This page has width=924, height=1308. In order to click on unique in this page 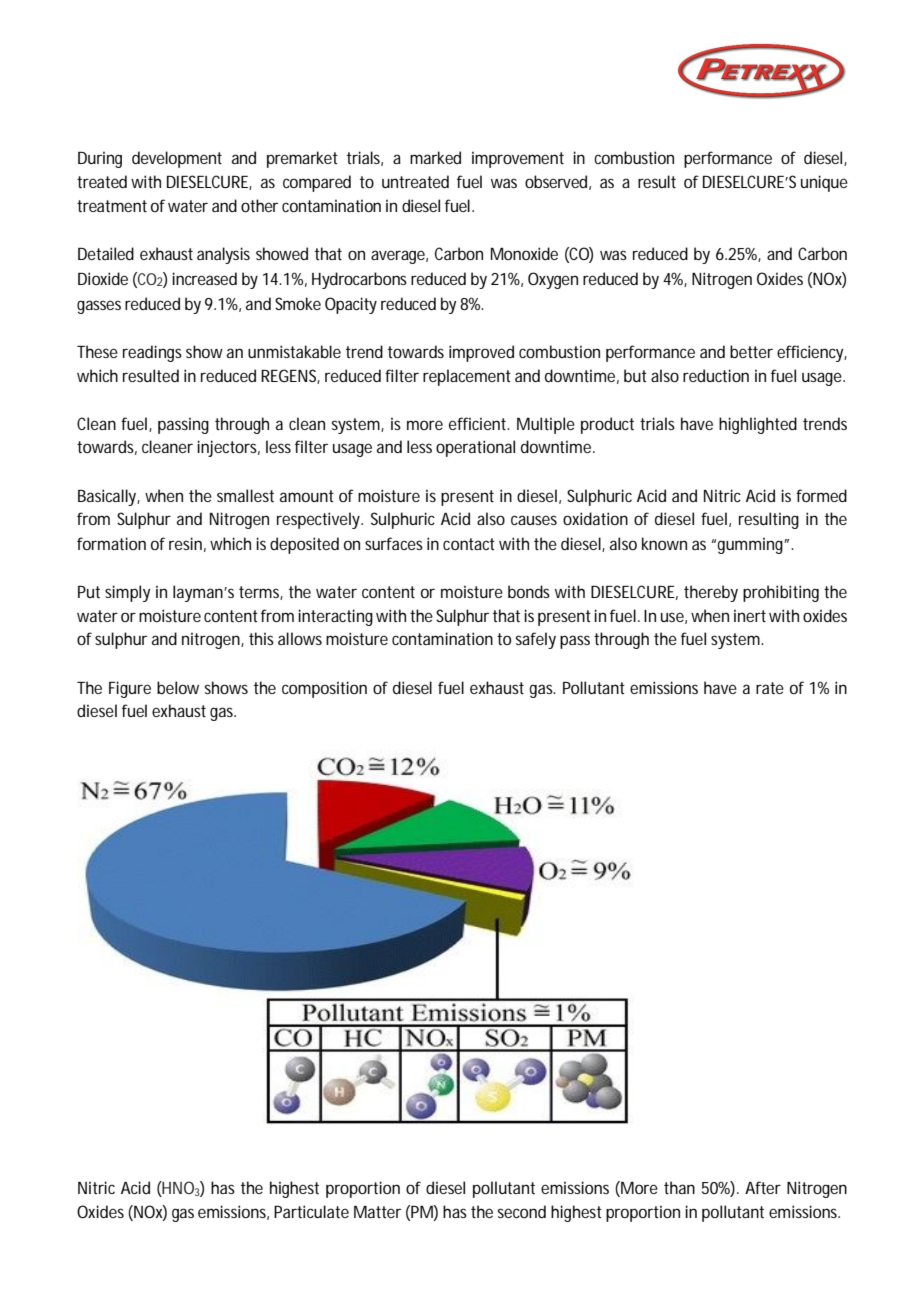, I will do `click(824, 183)`.
